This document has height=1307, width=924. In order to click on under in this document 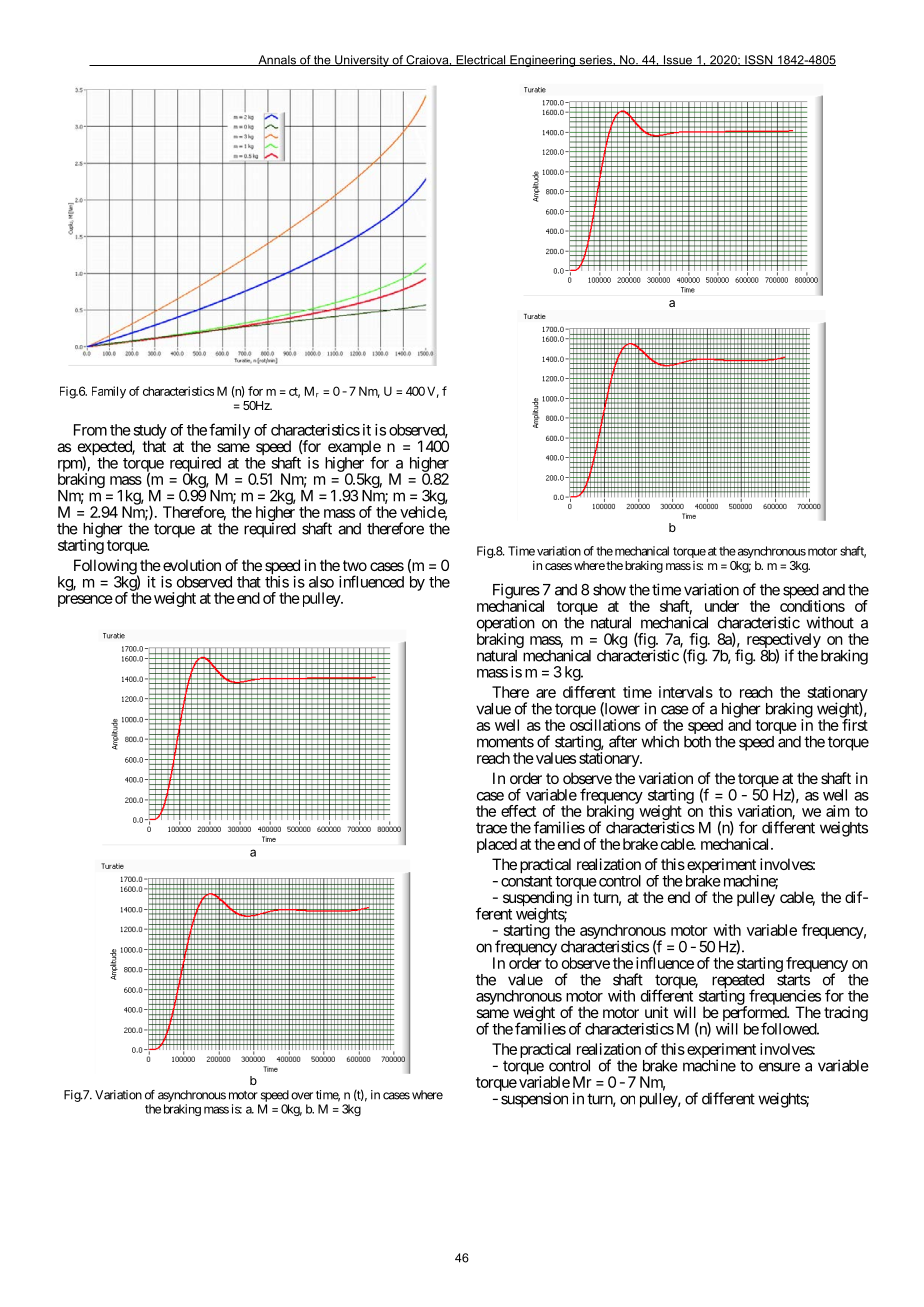, I will do `click(722, 606)`.
